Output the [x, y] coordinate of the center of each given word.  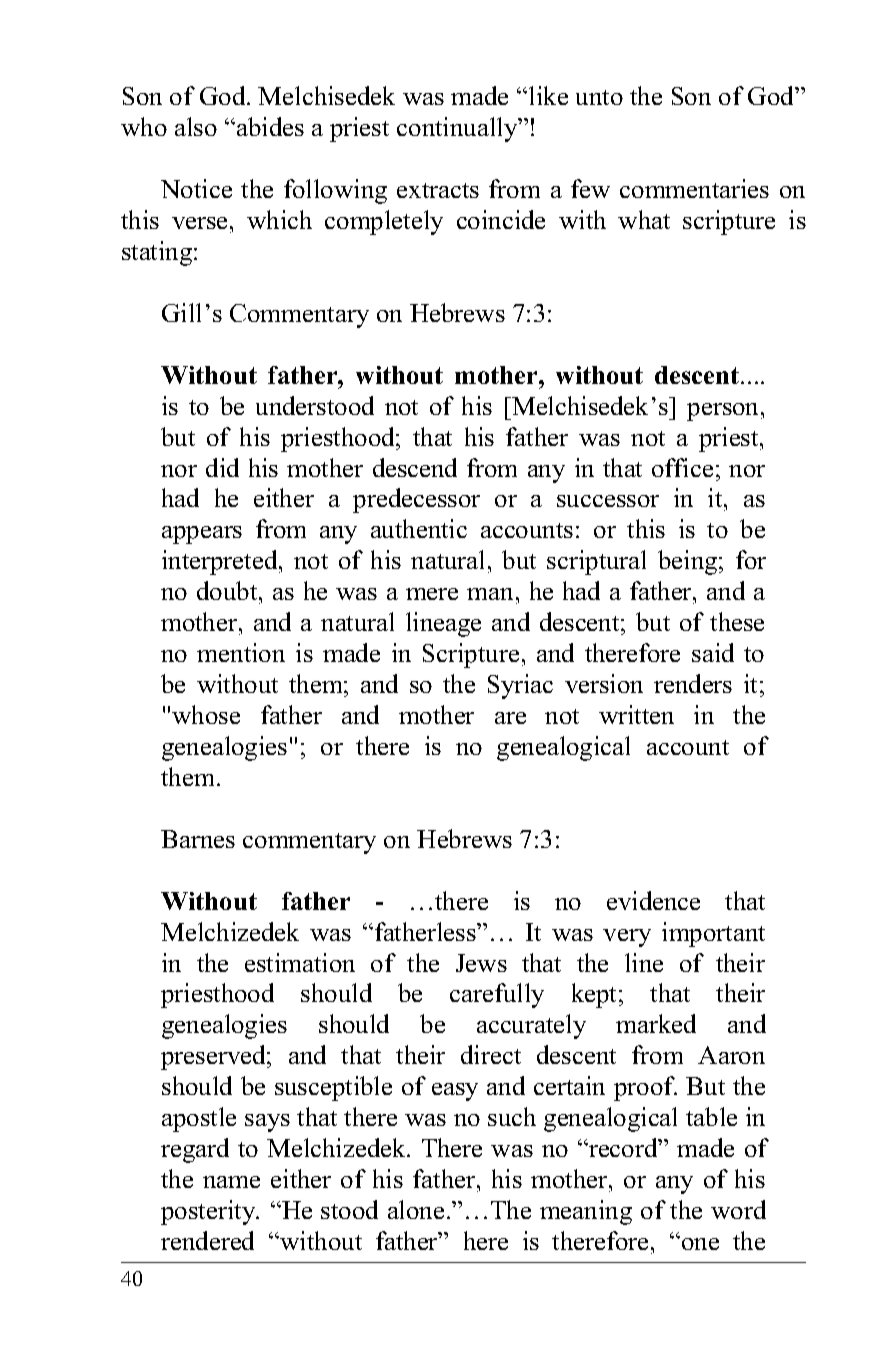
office [682, 467]
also [196, 126]
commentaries [694, 188]
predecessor [416, 500]
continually [458, 129]
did [222, 467]
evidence [653, 900]
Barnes [198, 839]
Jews [481, 963]
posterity [209, 1212]
